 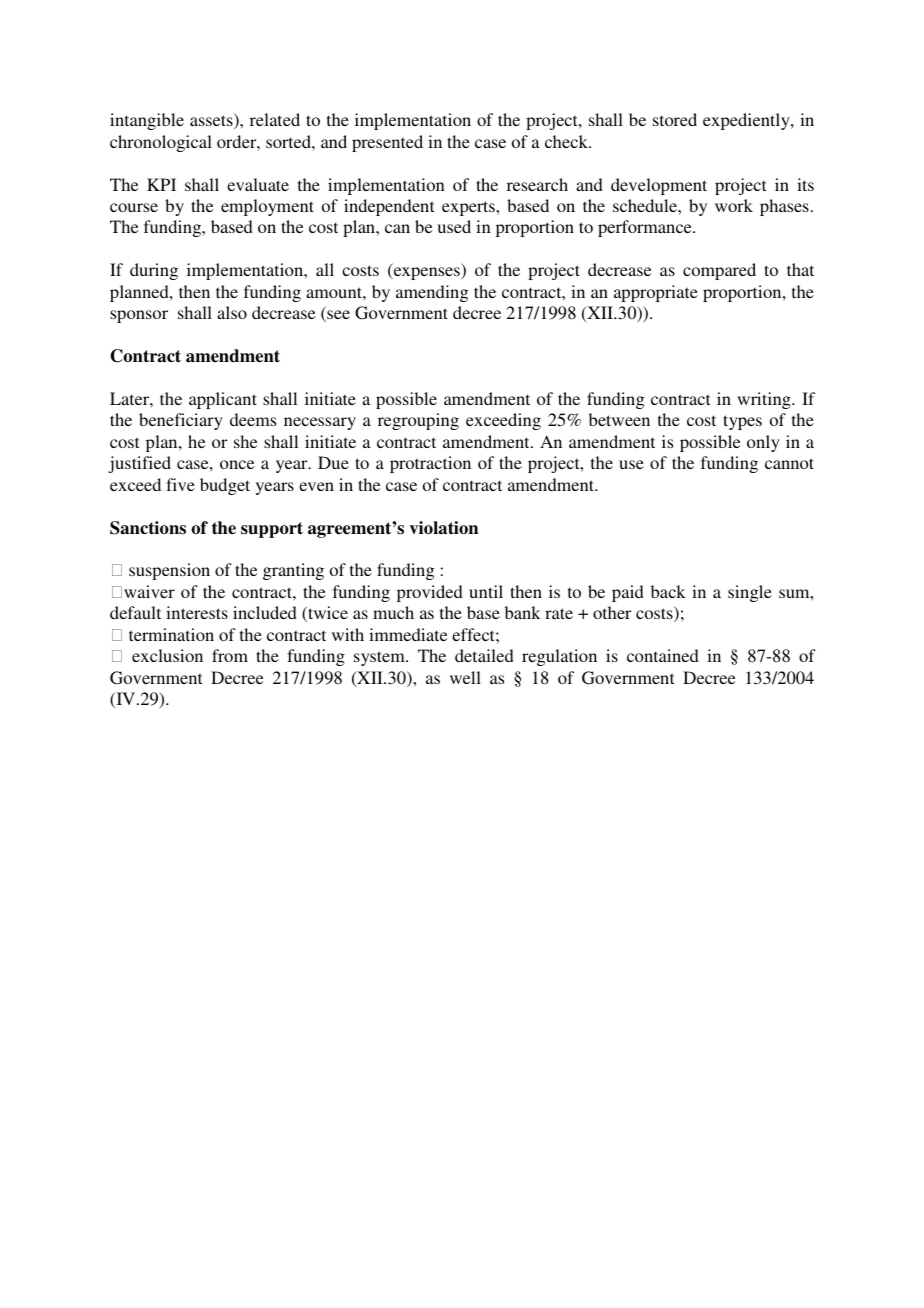 I want to click on also, so click(x=232, y=312).
